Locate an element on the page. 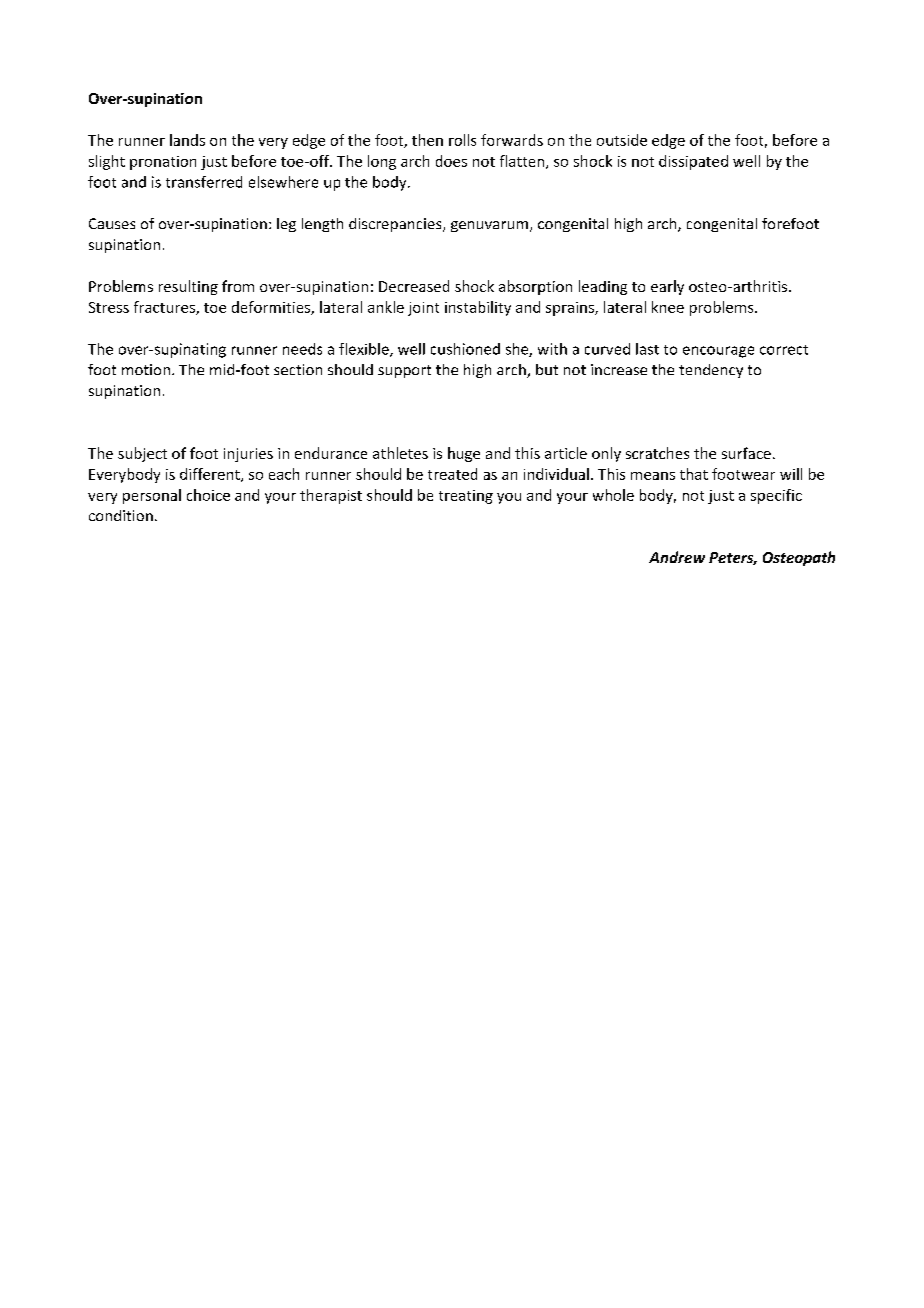 This document has height=1308, width=924. huge is located at coordinates (464, 454).
